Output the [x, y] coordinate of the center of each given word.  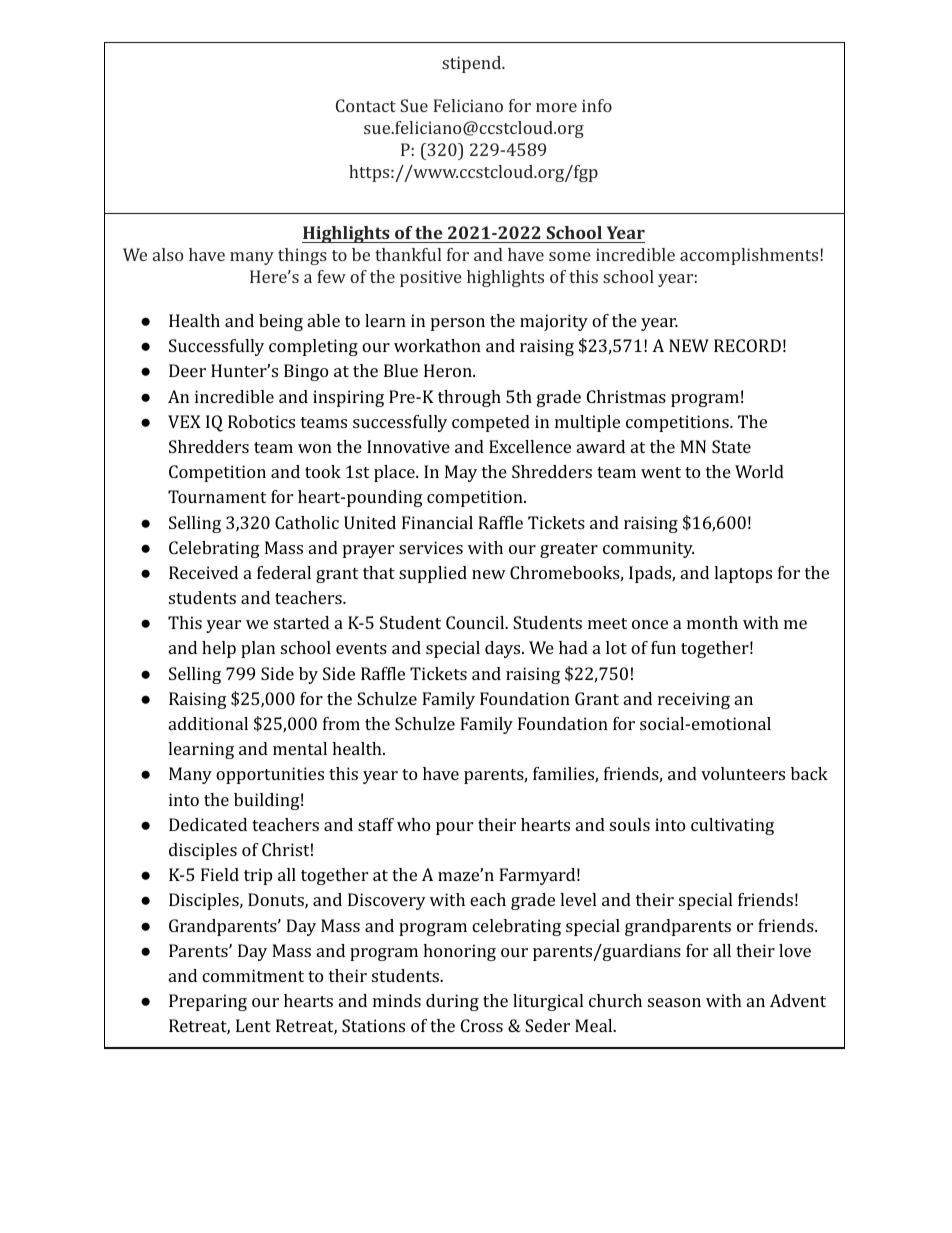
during [452, 1002]
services [431, 547]
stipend [472, 64]
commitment [253, 975]
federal [284, 572]
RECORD [747, 345]
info [597, 105]
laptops [743, 574]
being [281, 322]
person [458, 324]
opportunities [270, 775]
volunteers [743, 773]
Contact [366, 105]
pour [454, 828]
